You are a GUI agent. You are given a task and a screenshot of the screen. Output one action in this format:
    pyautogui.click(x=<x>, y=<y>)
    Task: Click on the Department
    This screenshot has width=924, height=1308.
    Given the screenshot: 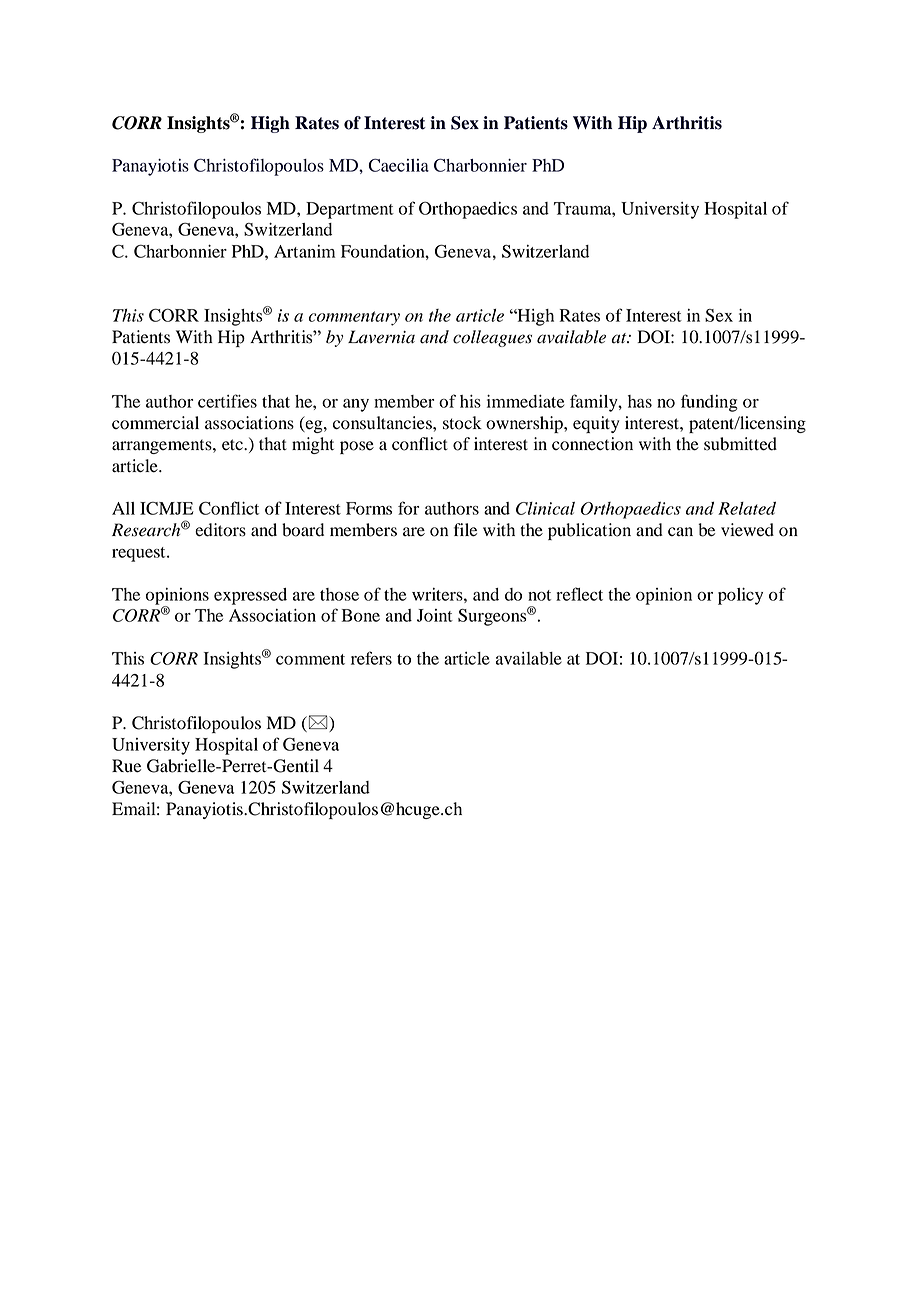 What is the action you would take?
    pyautogui.click(x=350, y=210)
